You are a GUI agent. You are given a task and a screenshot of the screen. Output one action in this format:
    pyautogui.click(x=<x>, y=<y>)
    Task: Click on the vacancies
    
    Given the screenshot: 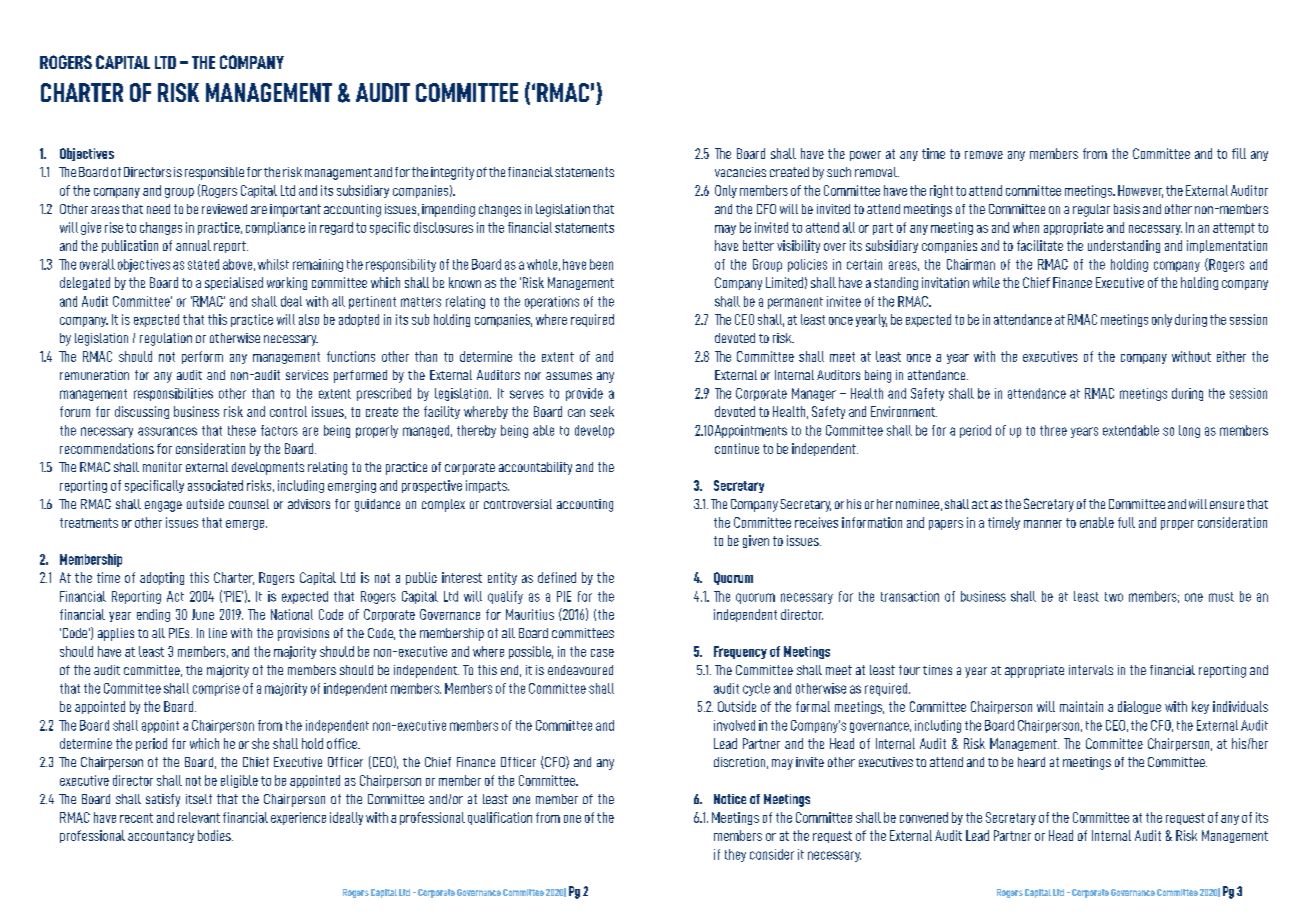 What is the action you would take?
    pyautogui.click(x=740, y=172)
